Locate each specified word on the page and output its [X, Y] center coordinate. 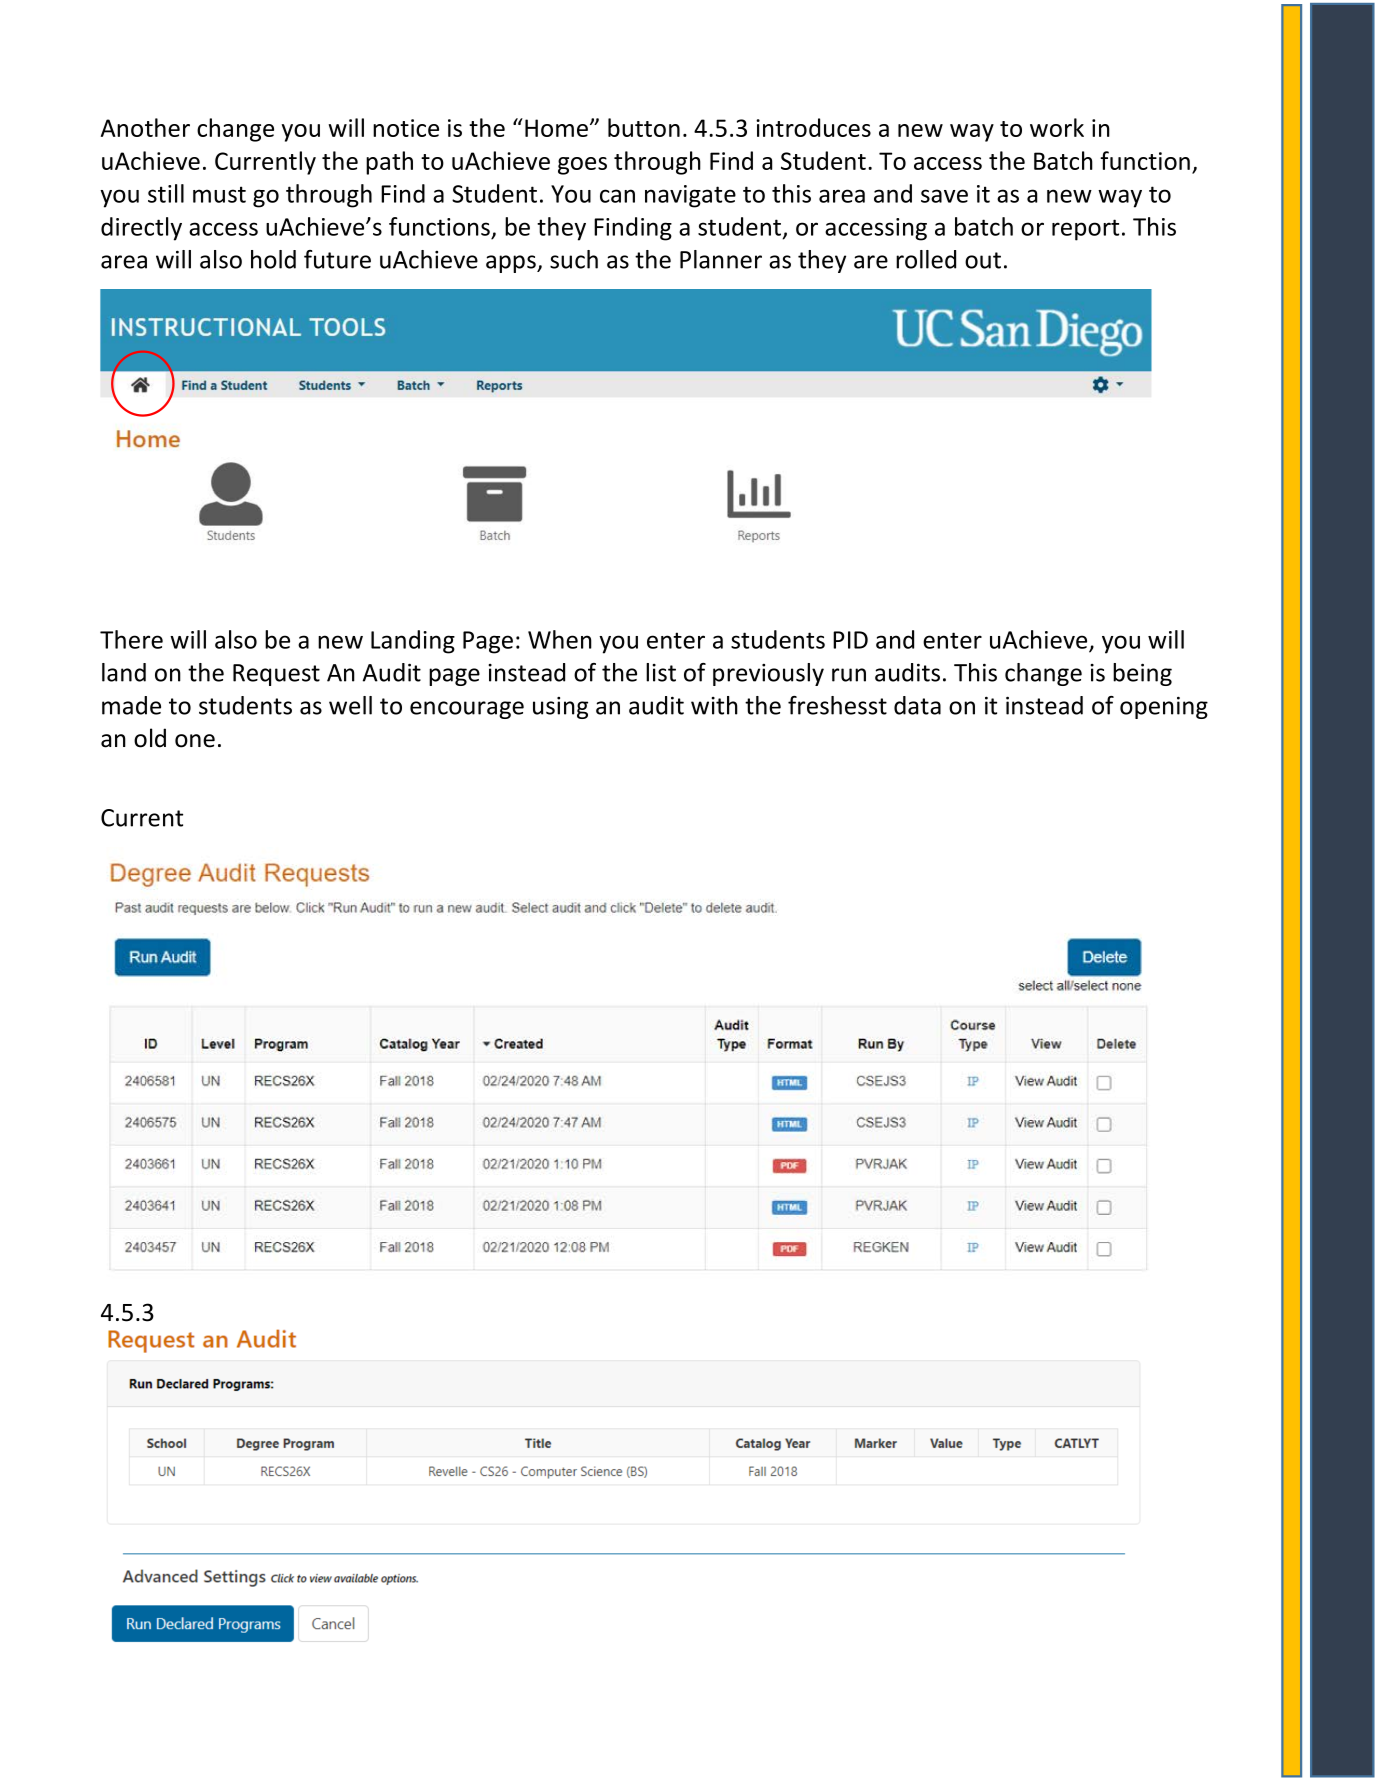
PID [850, 640]
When [560, 639]
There [131, 639]
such [574, 259]
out [983, 260]
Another [145, 127]
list [661, 672]
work [1057, 127]
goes [582, 166]
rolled [926, 259]
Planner [721, 259]
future [337, 259]
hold [273, 259]
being [1142, 674]
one [195, 741]
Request [276, 675]
